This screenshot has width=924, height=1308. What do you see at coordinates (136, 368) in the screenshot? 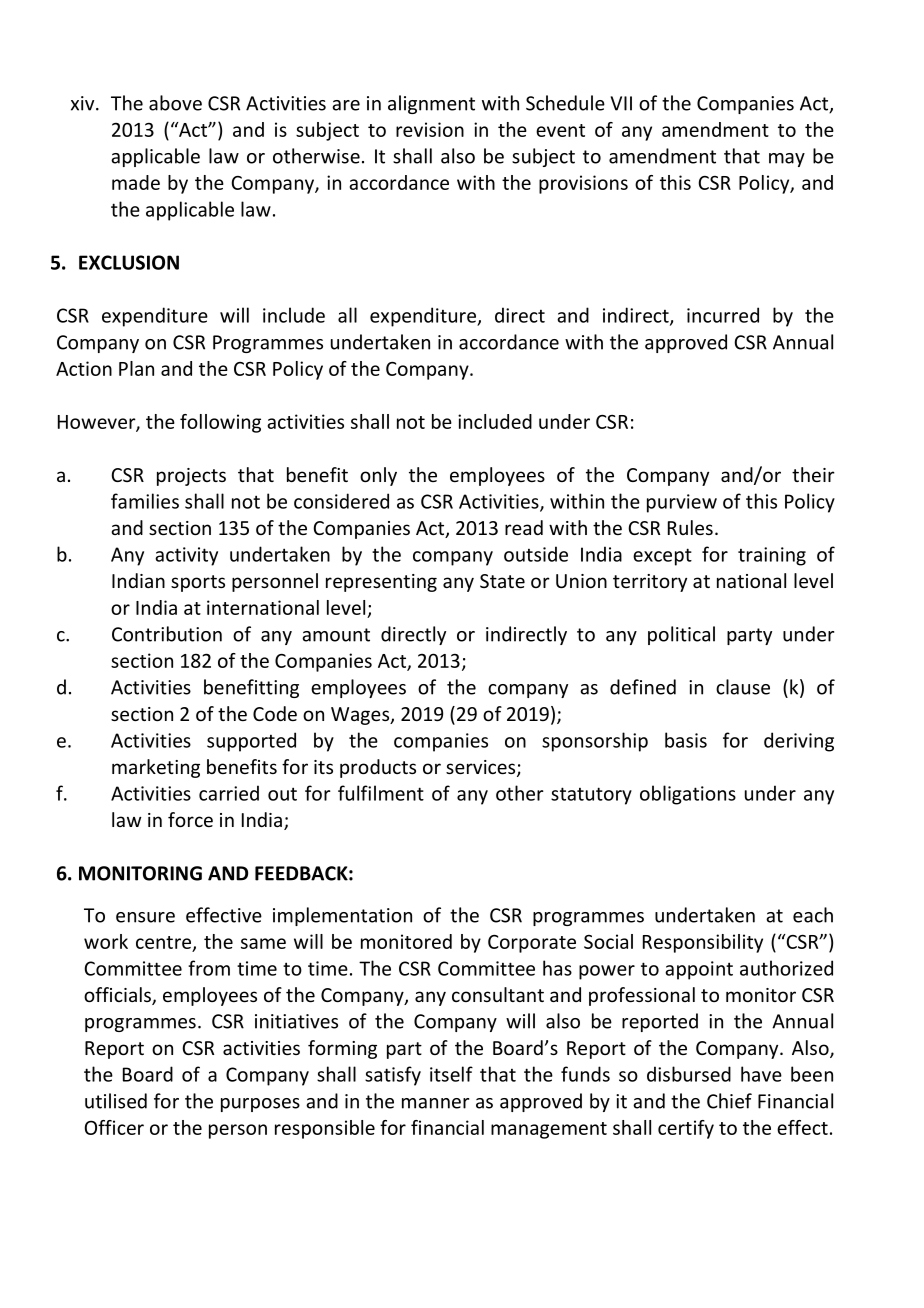
I see `Plan` at bounding box center [136, 368].
